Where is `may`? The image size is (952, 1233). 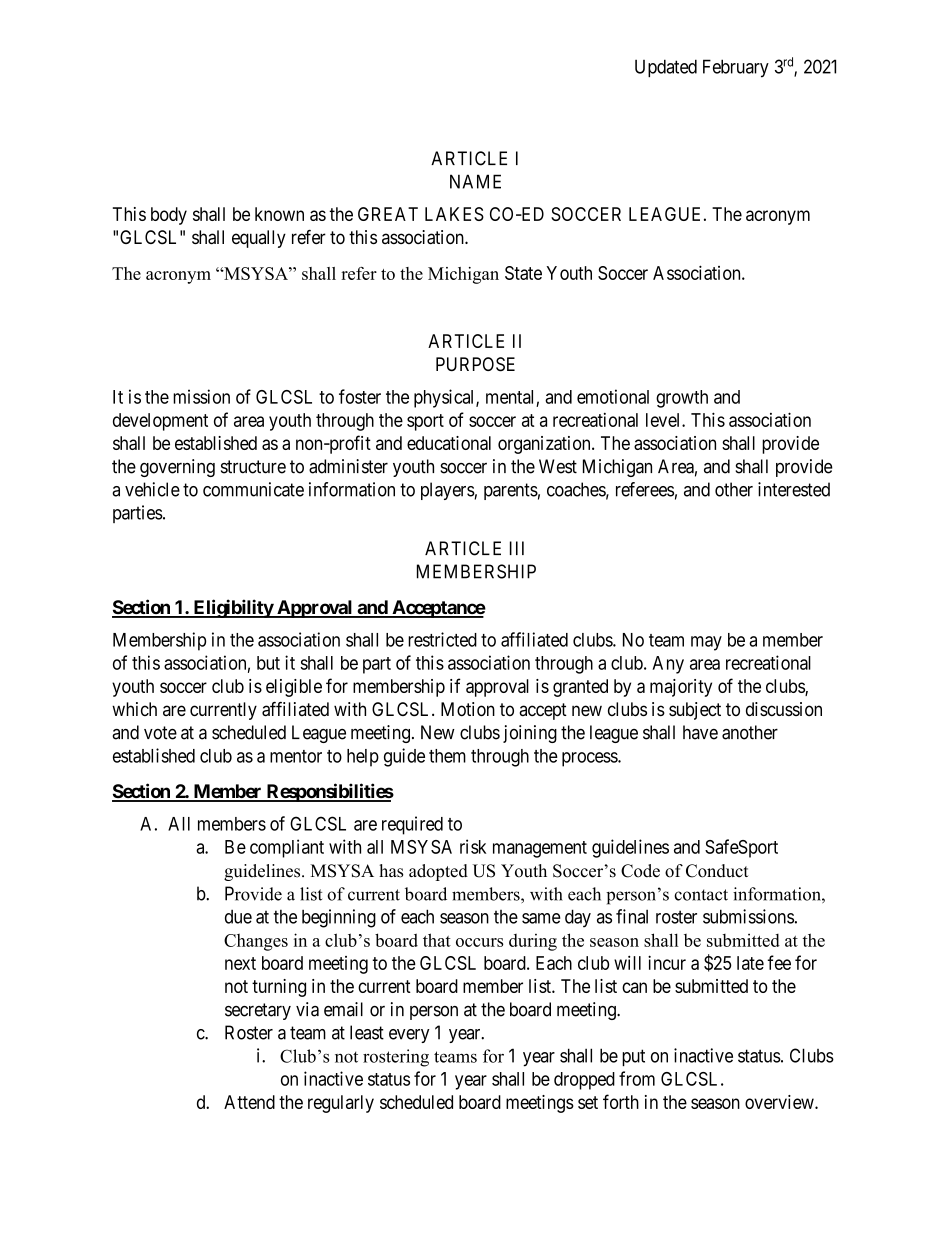
may is located at coordinates (706, 643).
